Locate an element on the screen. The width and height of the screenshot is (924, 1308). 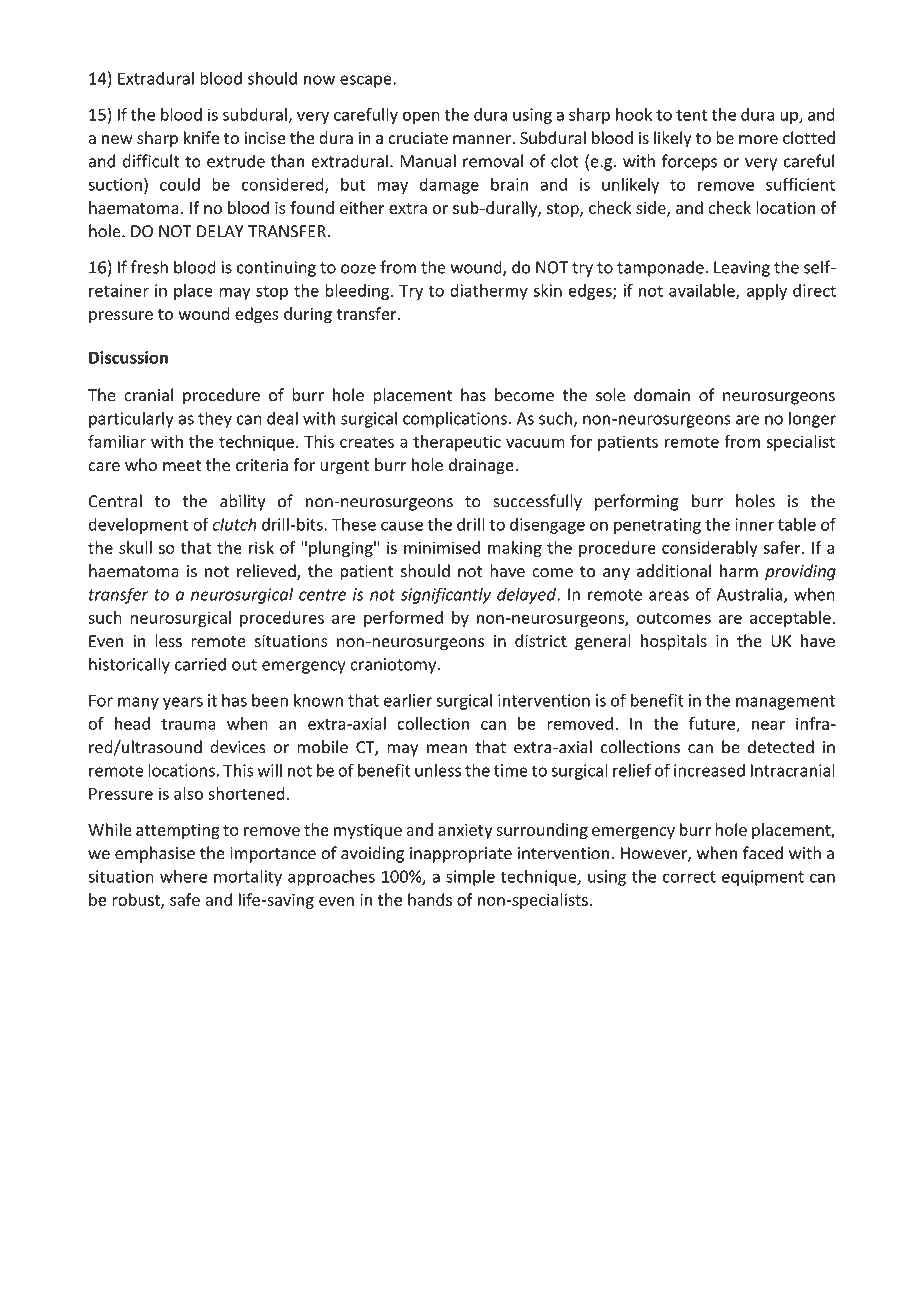
available is located at coordinates (703, 291).
